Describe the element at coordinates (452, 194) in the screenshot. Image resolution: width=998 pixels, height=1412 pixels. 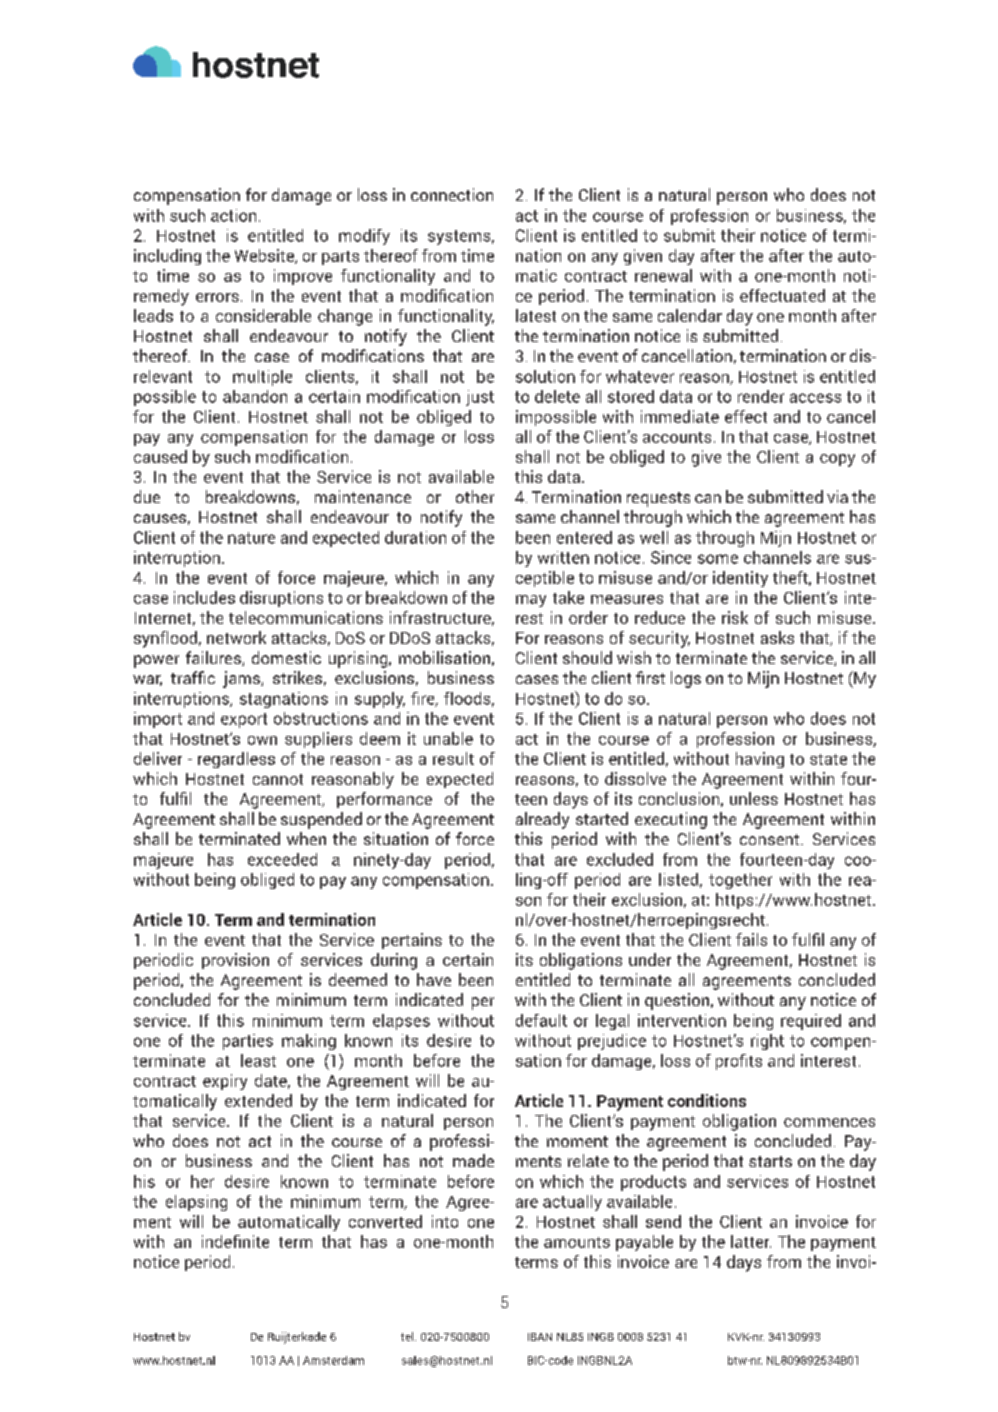
I see `connection` at that location.
